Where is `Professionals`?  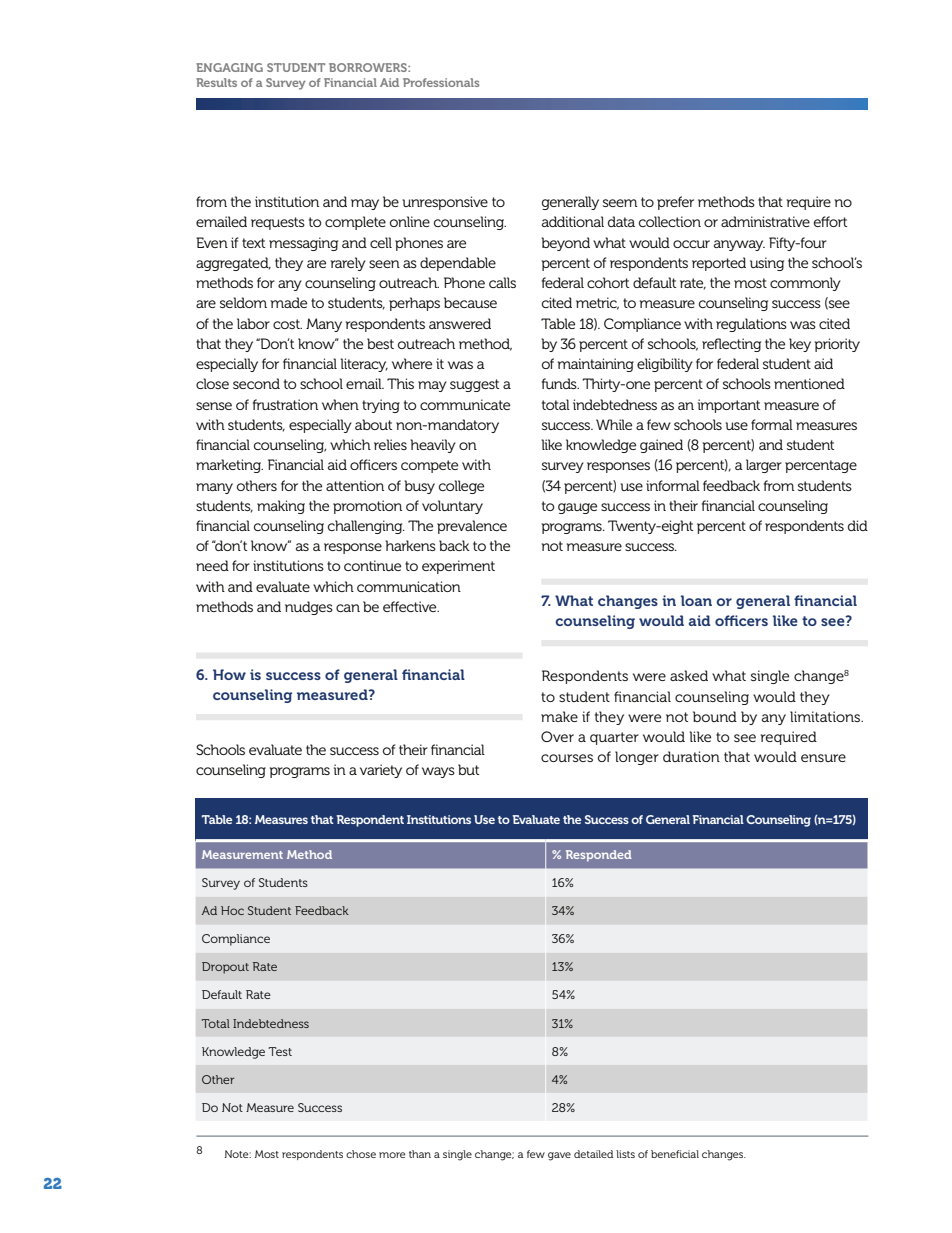 Professionals is located at coordinates (441, 82).
